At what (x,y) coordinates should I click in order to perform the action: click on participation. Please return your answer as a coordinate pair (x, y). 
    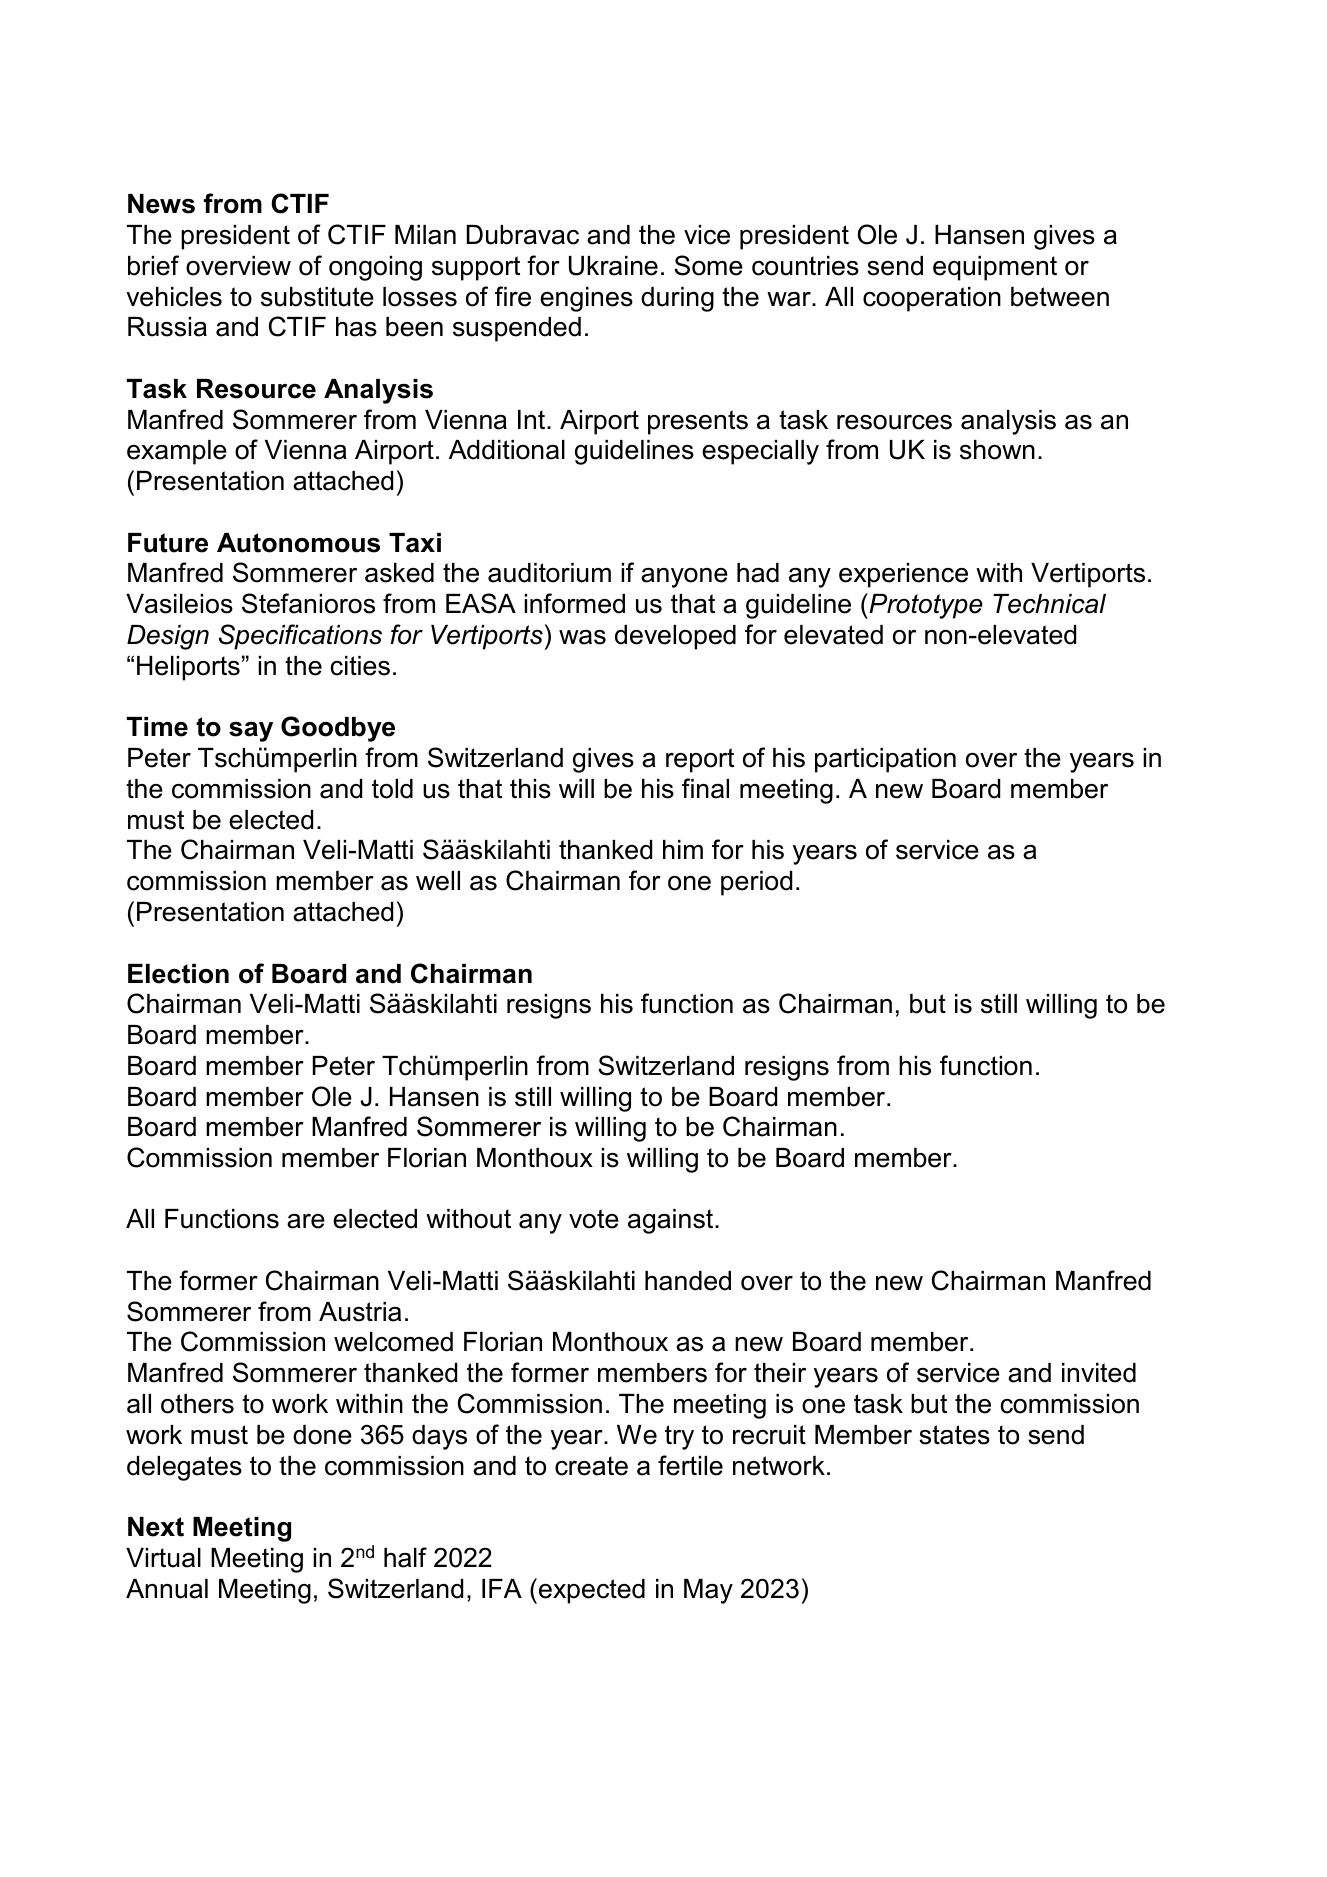
    Looking at the image, I should click on (885, 760).
